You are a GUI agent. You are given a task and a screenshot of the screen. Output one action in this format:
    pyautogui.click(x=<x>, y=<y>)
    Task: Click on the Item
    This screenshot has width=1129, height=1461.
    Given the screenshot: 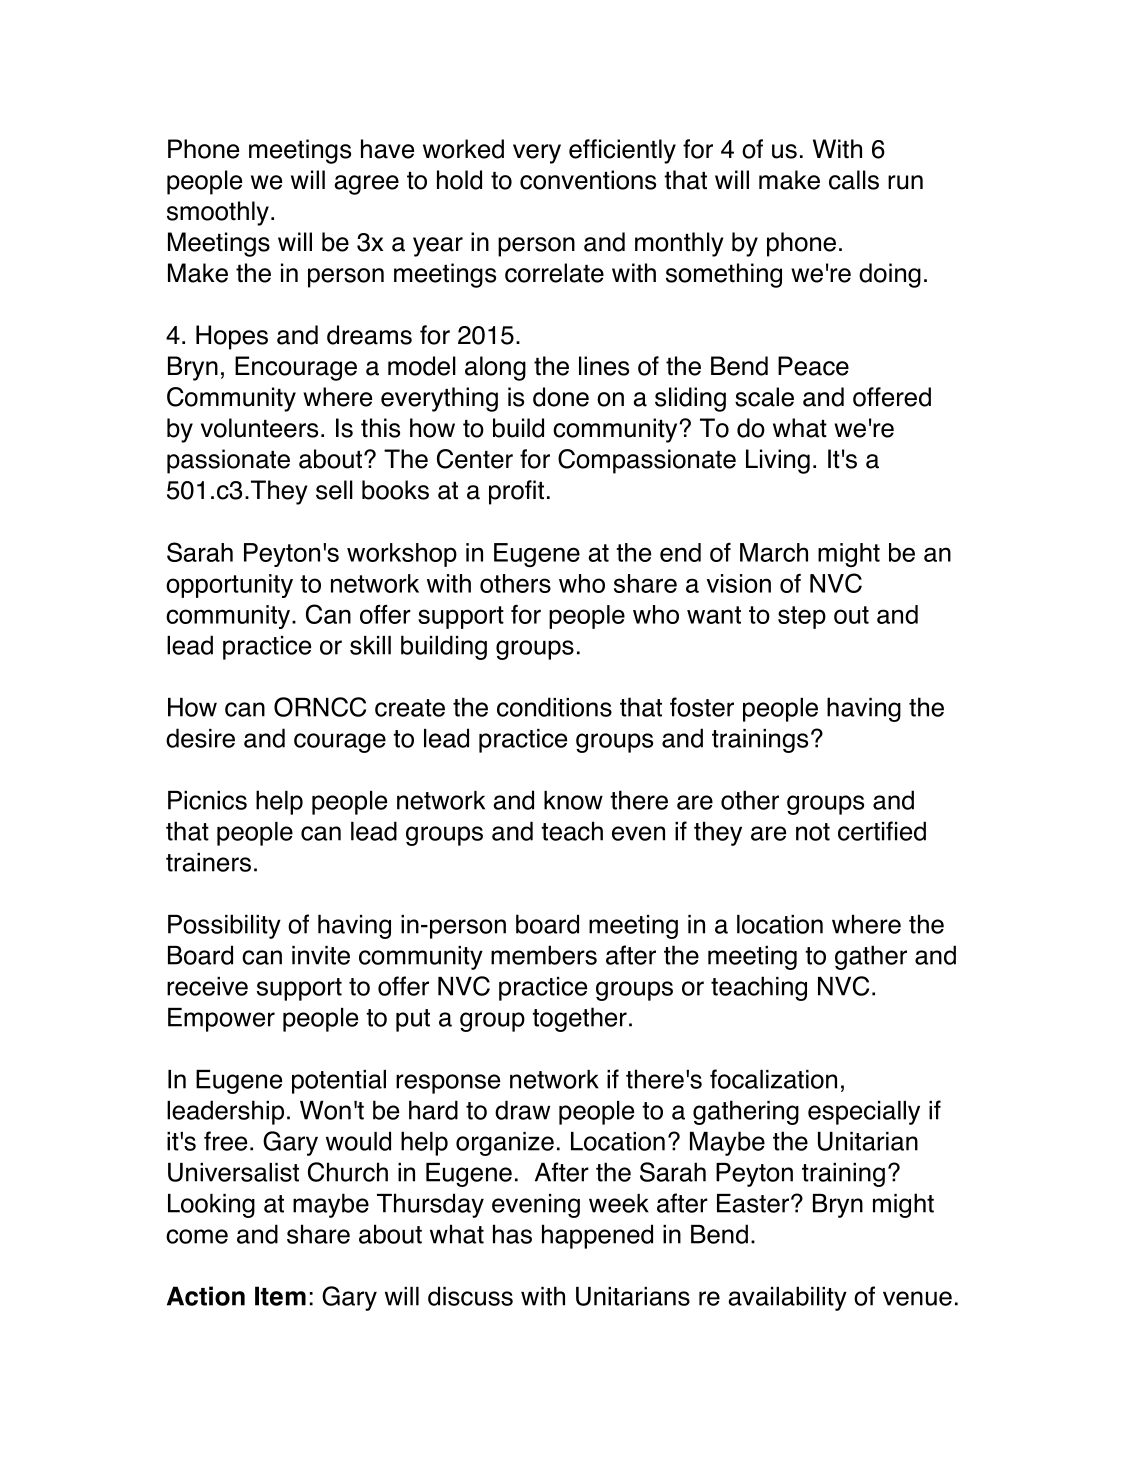 What is the action you would take?
    pyautogui.click(x=280, y=1296)
